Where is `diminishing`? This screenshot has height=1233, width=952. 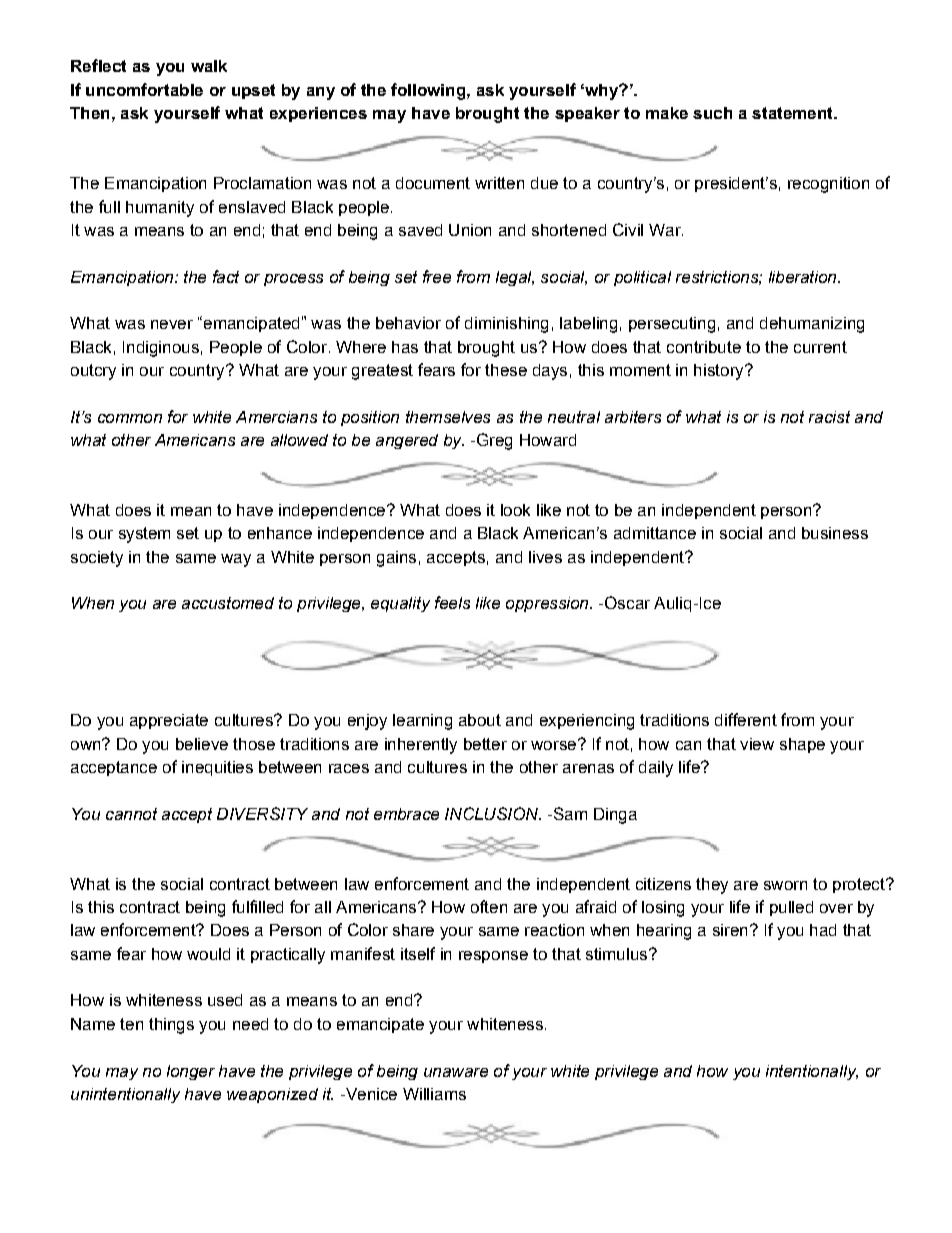 diminishing is located at coordinates (506, 325).
